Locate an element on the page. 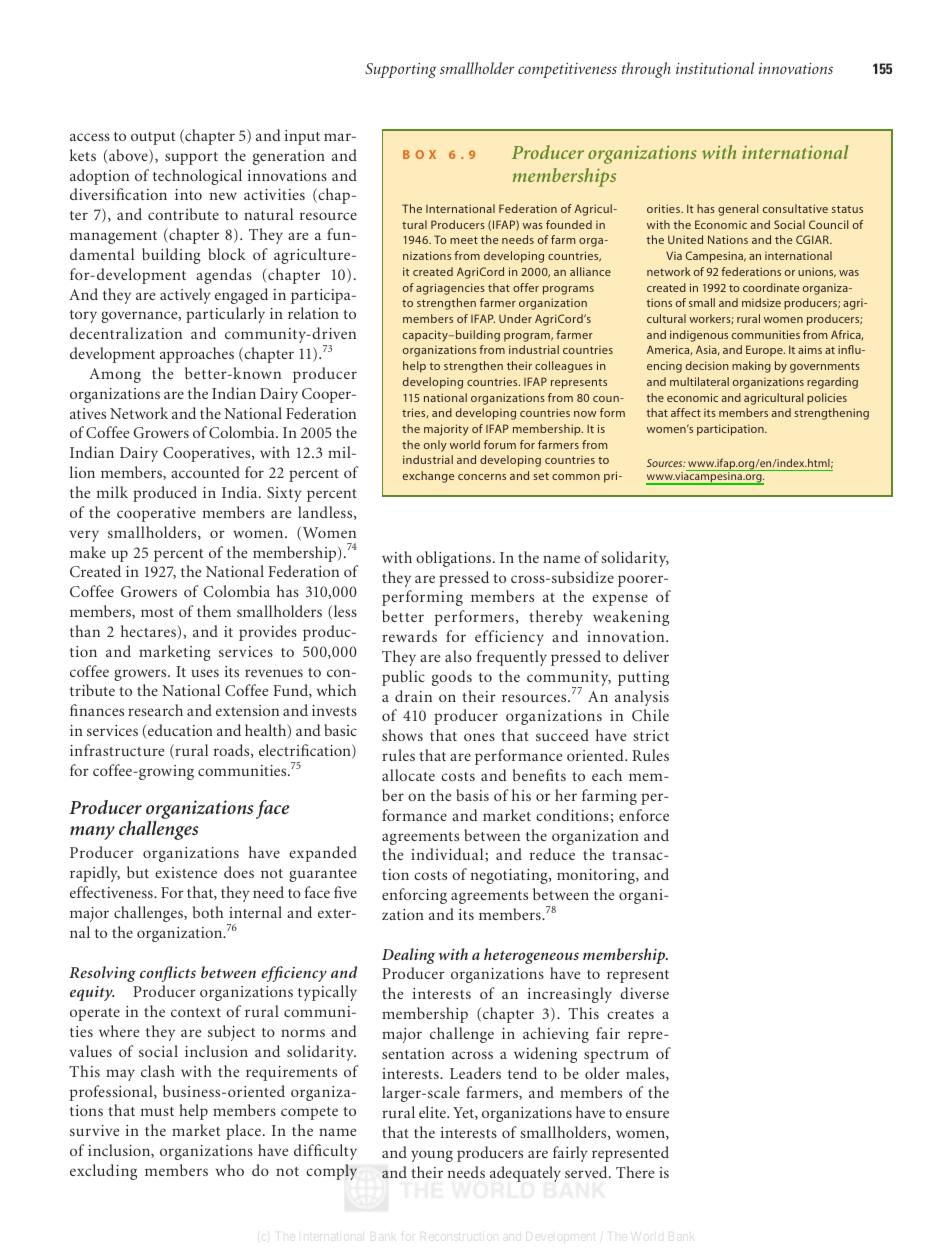  output is located at coordinates (153, 138).
